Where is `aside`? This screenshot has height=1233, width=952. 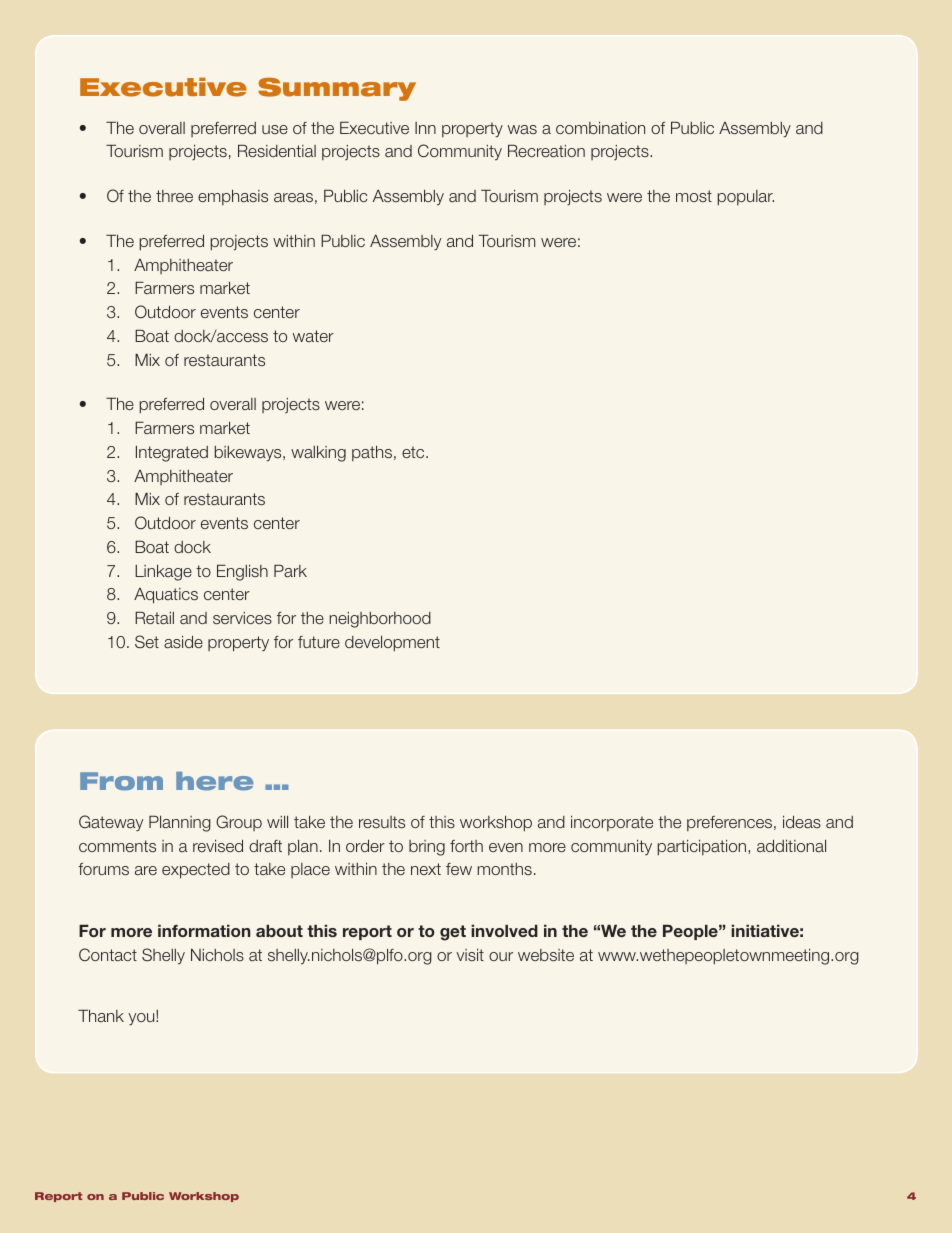
aside is located at coordinates (183, 641).
